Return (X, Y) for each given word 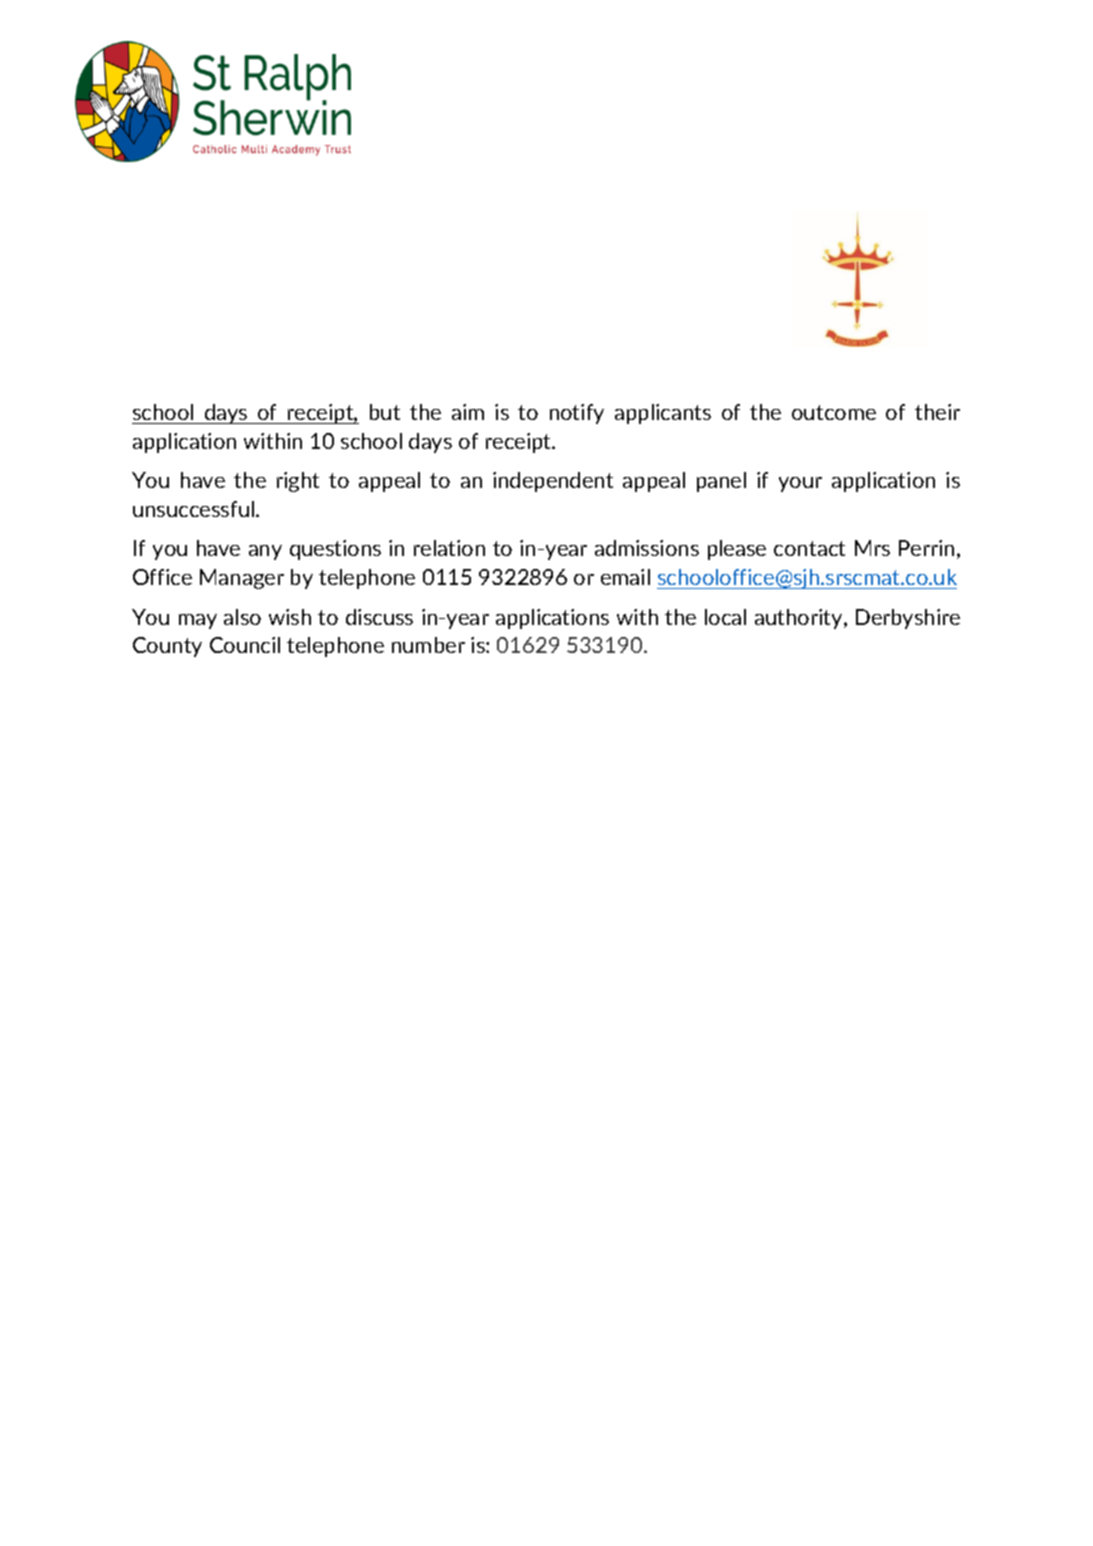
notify (577, 414)
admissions (647, 548)
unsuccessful (195, 509)
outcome (834, 412)
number (428, 645)
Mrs (872, 548)
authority (800, 619)
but (385, 412)
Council (245, 645)
